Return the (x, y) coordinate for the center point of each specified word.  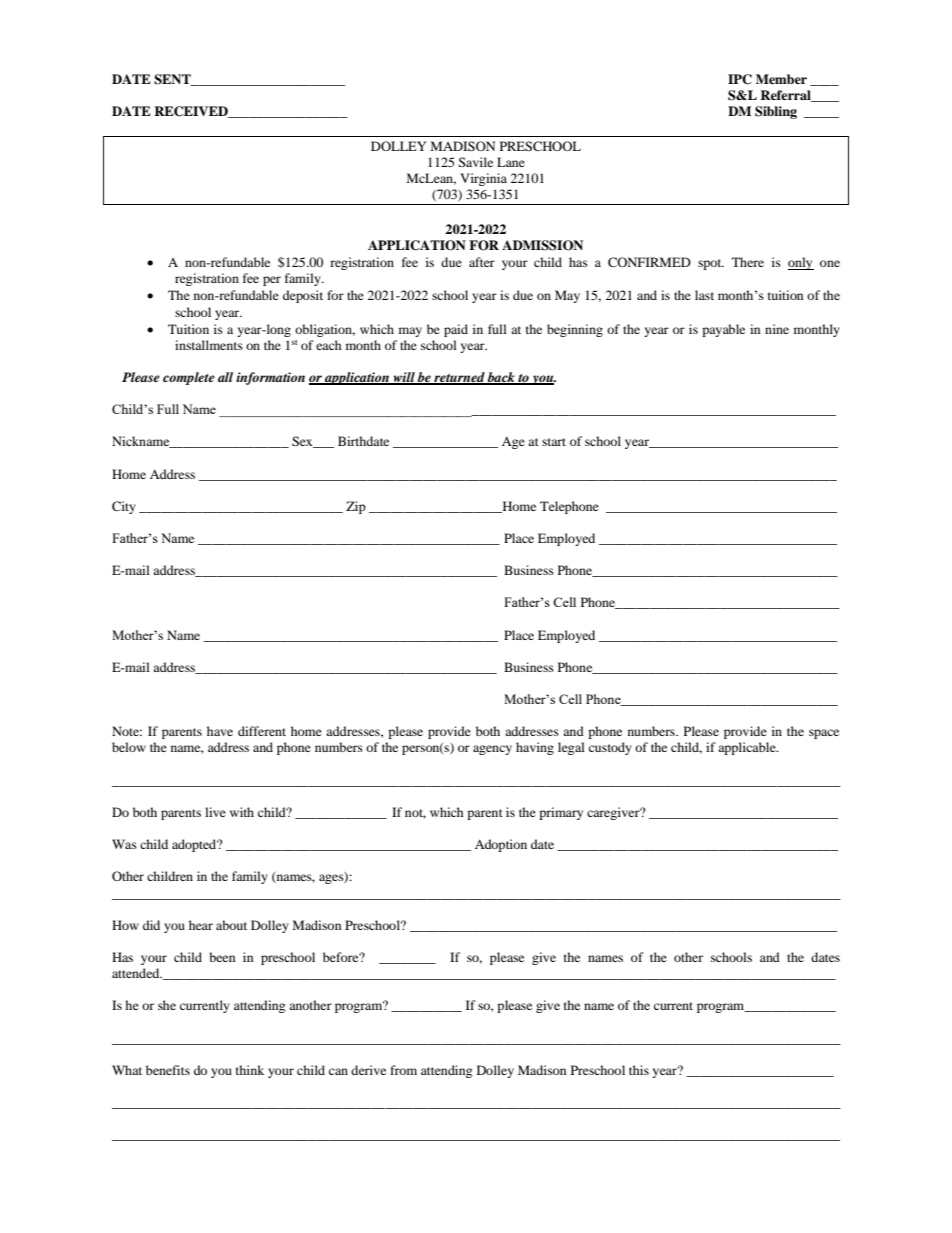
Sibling (776, 112)
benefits (168, 1070)
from (403, 1070)
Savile (475, 162)
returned (459, 378)
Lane (511, 162)
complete (189, 378)
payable (723, 330)
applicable (748, 748)
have (220, 731)
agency (492, 750)
